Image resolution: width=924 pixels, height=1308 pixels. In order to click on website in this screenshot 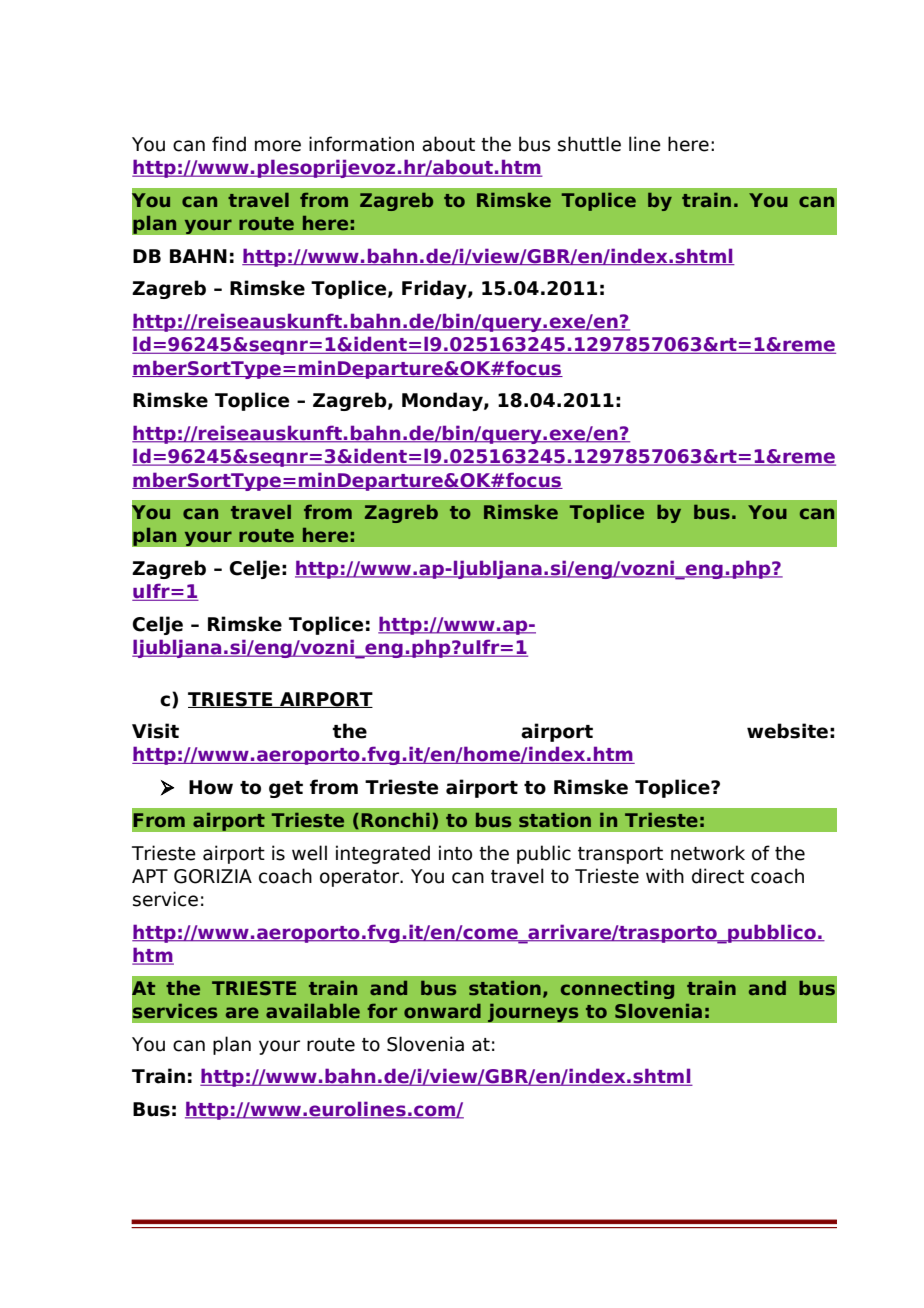, I will do `click(787, 731)`.
